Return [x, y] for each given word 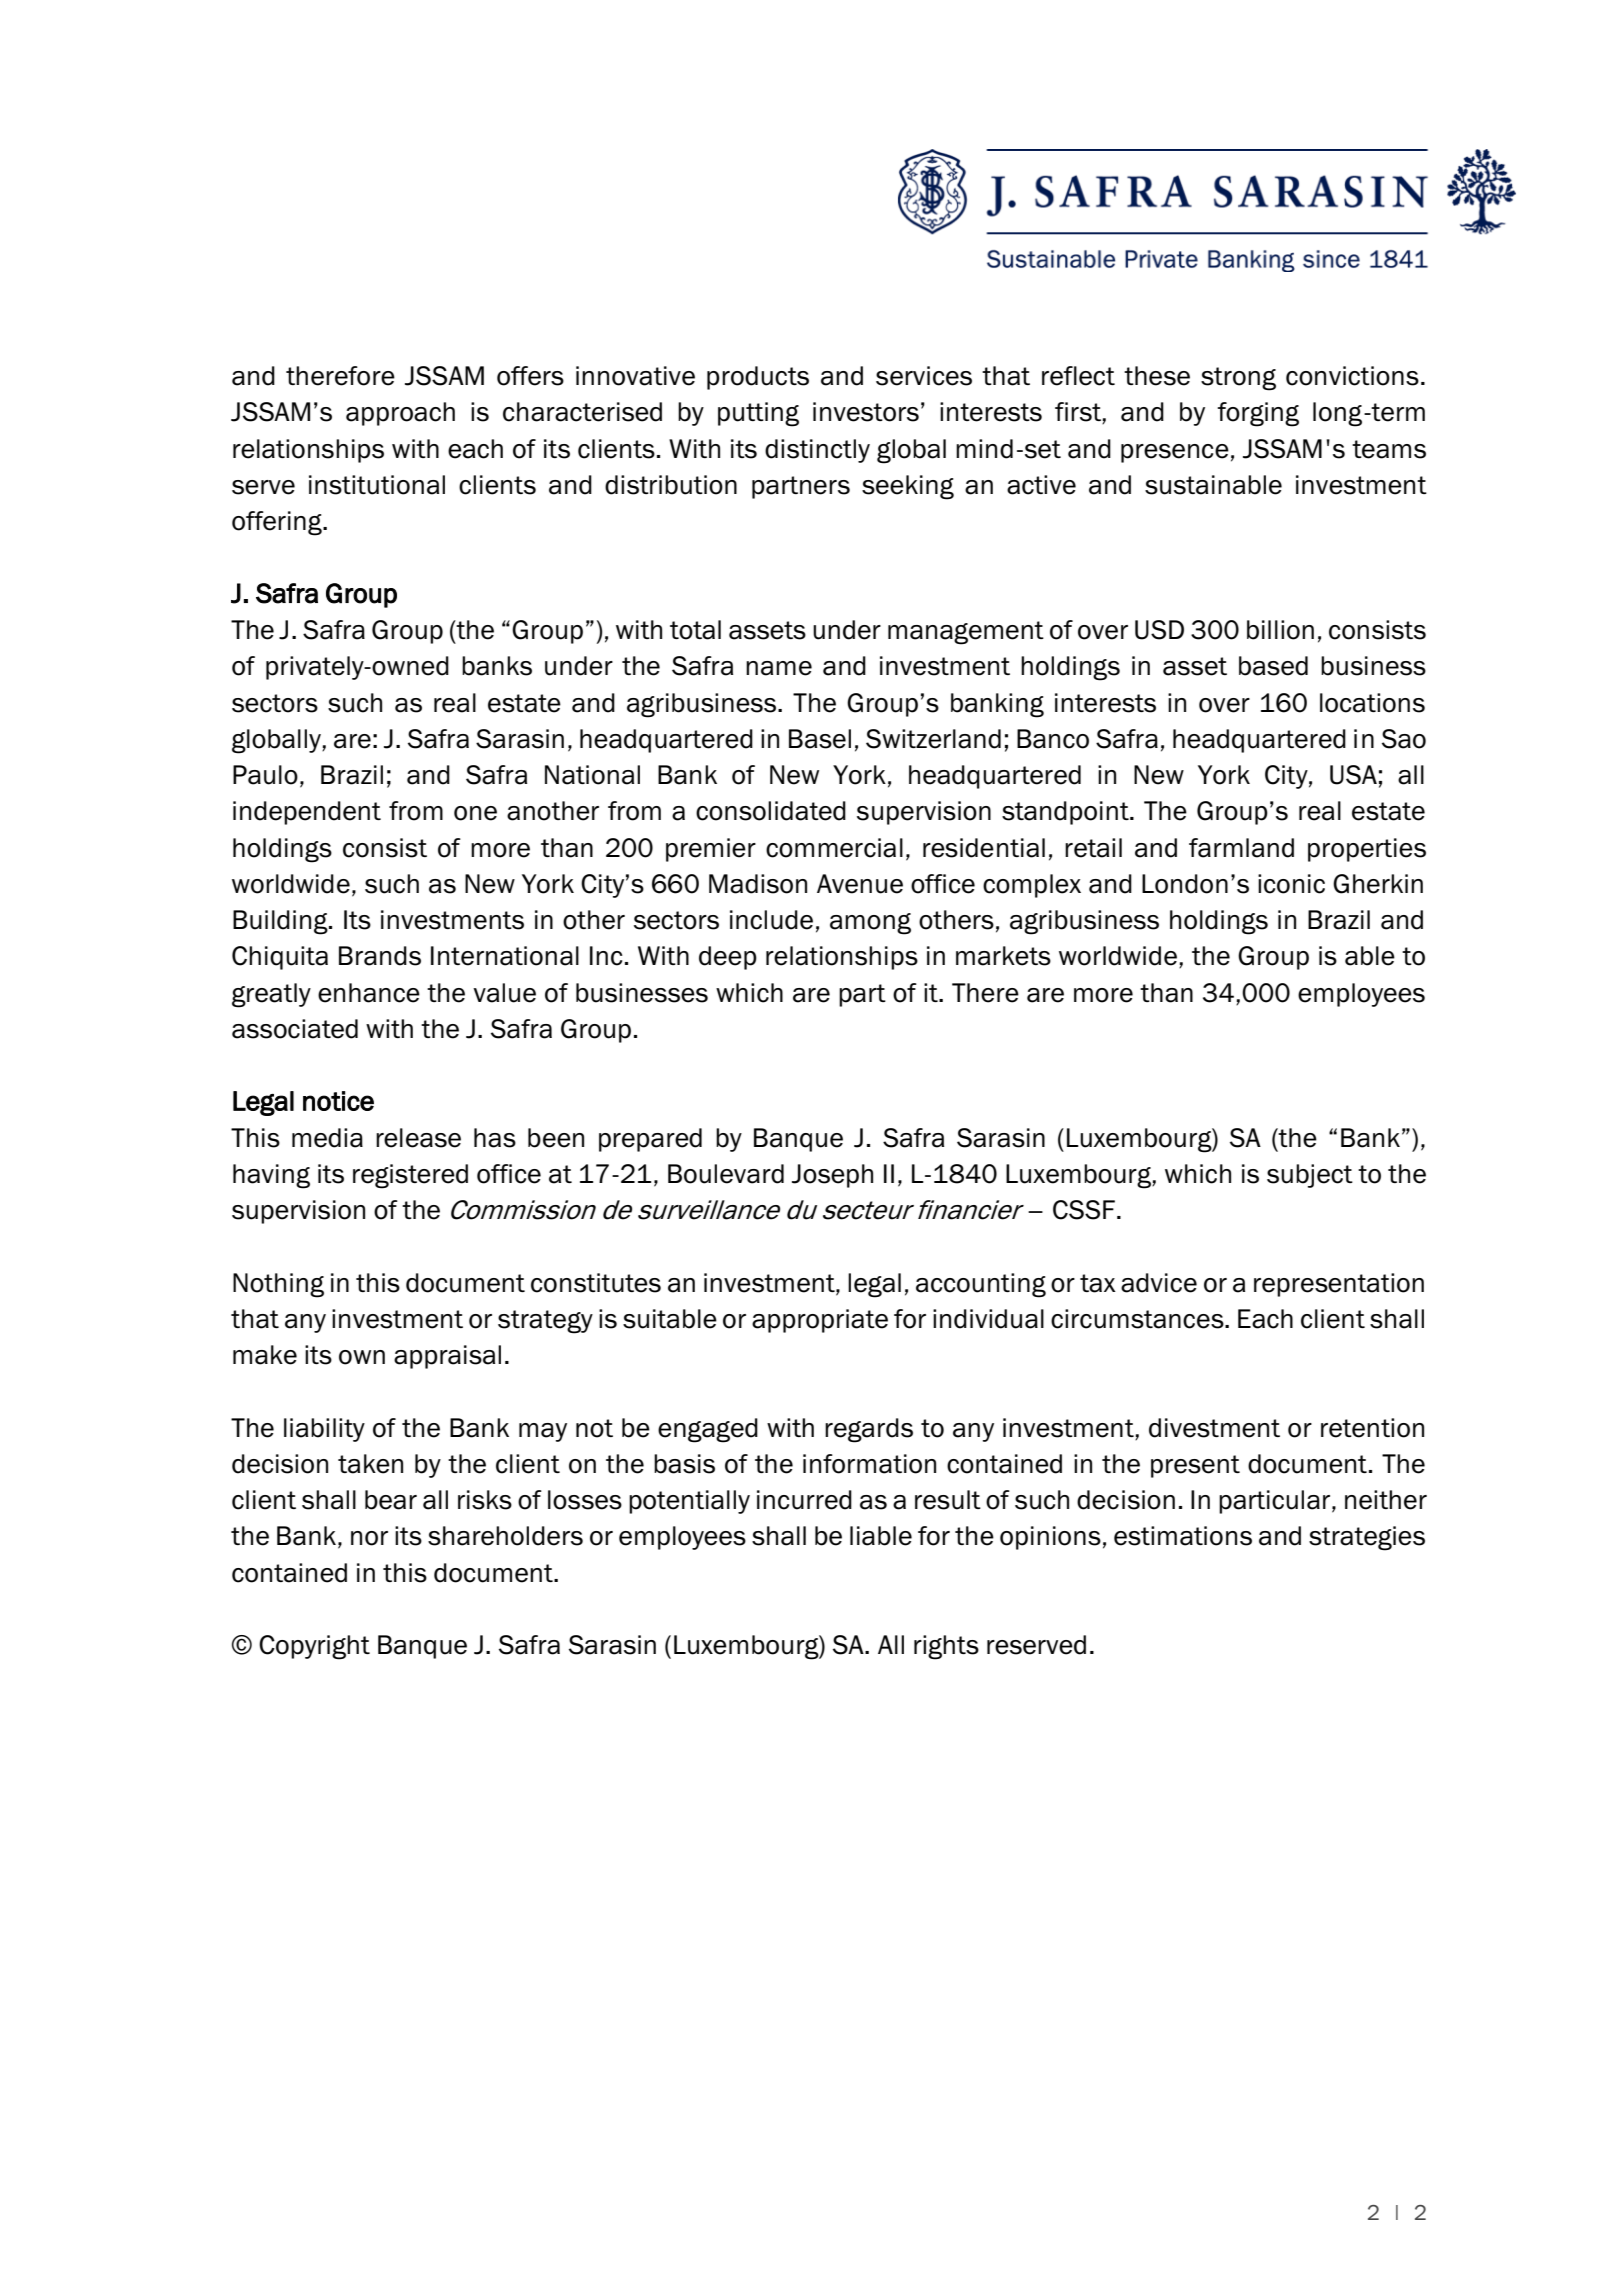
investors [866, 412]
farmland [1241, 848]
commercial [834, 848]
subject [1310, 1176]
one [475, 813]
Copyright [314, 1647]
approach [400, 414]
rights [946, 1647]
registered [410, 1176]
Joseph [832, 1176]
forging [1258, 414]
